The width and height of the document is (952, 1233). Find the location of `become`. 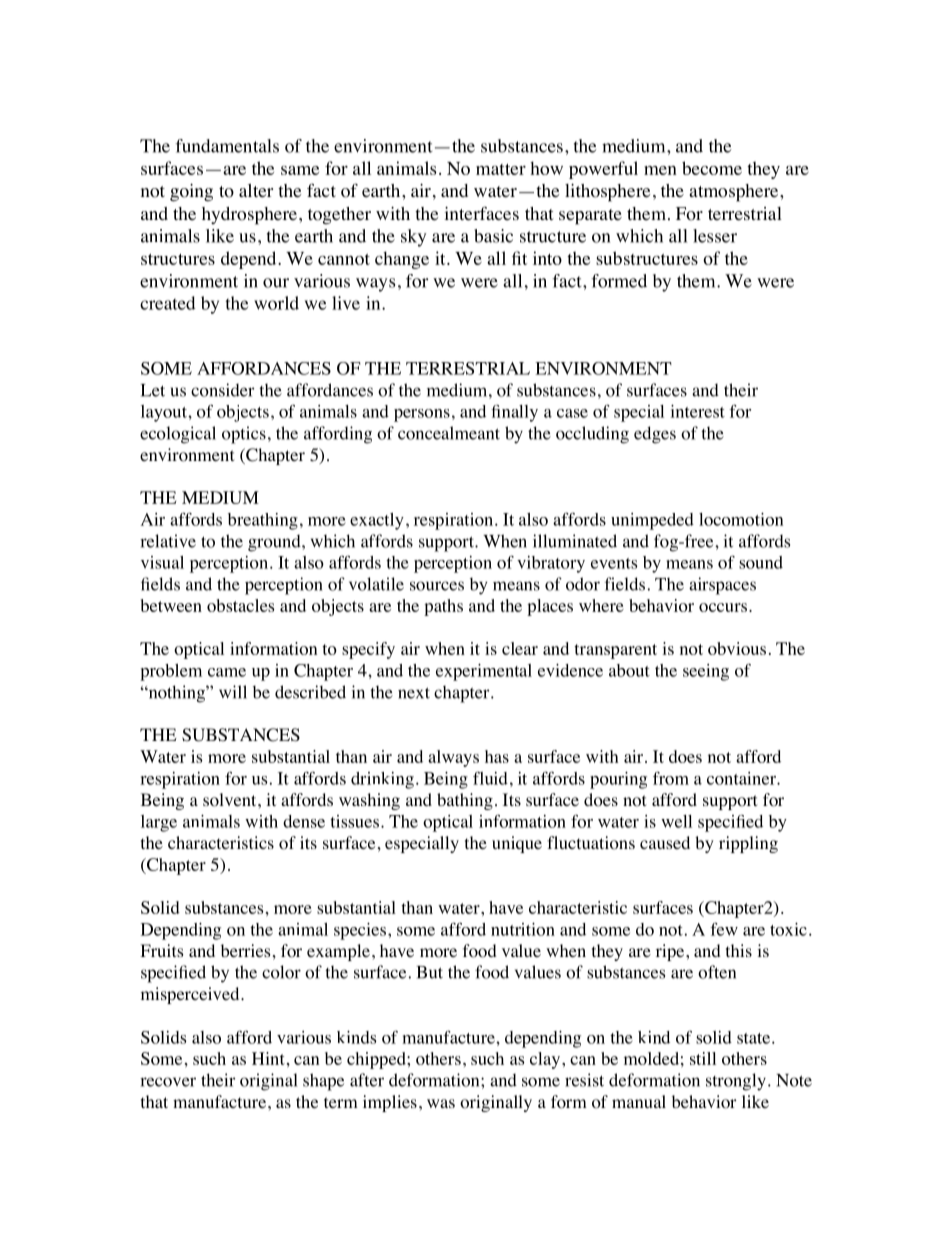

become is located at coordinates (712, 168).
